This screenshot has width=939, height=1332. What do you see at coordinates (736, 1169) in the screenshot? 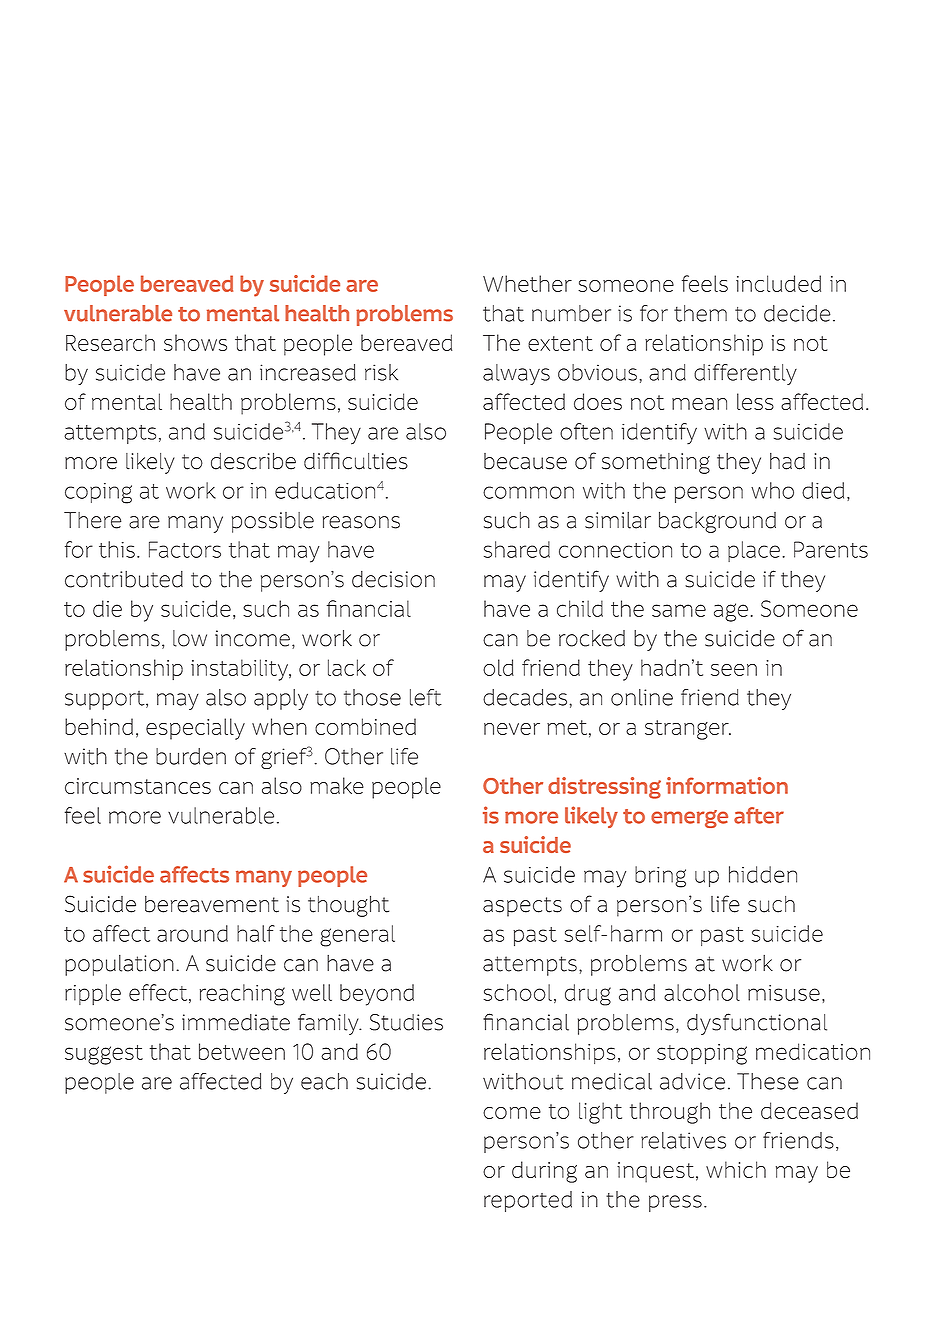
I see `which` at bounding box center [736, 1169].
